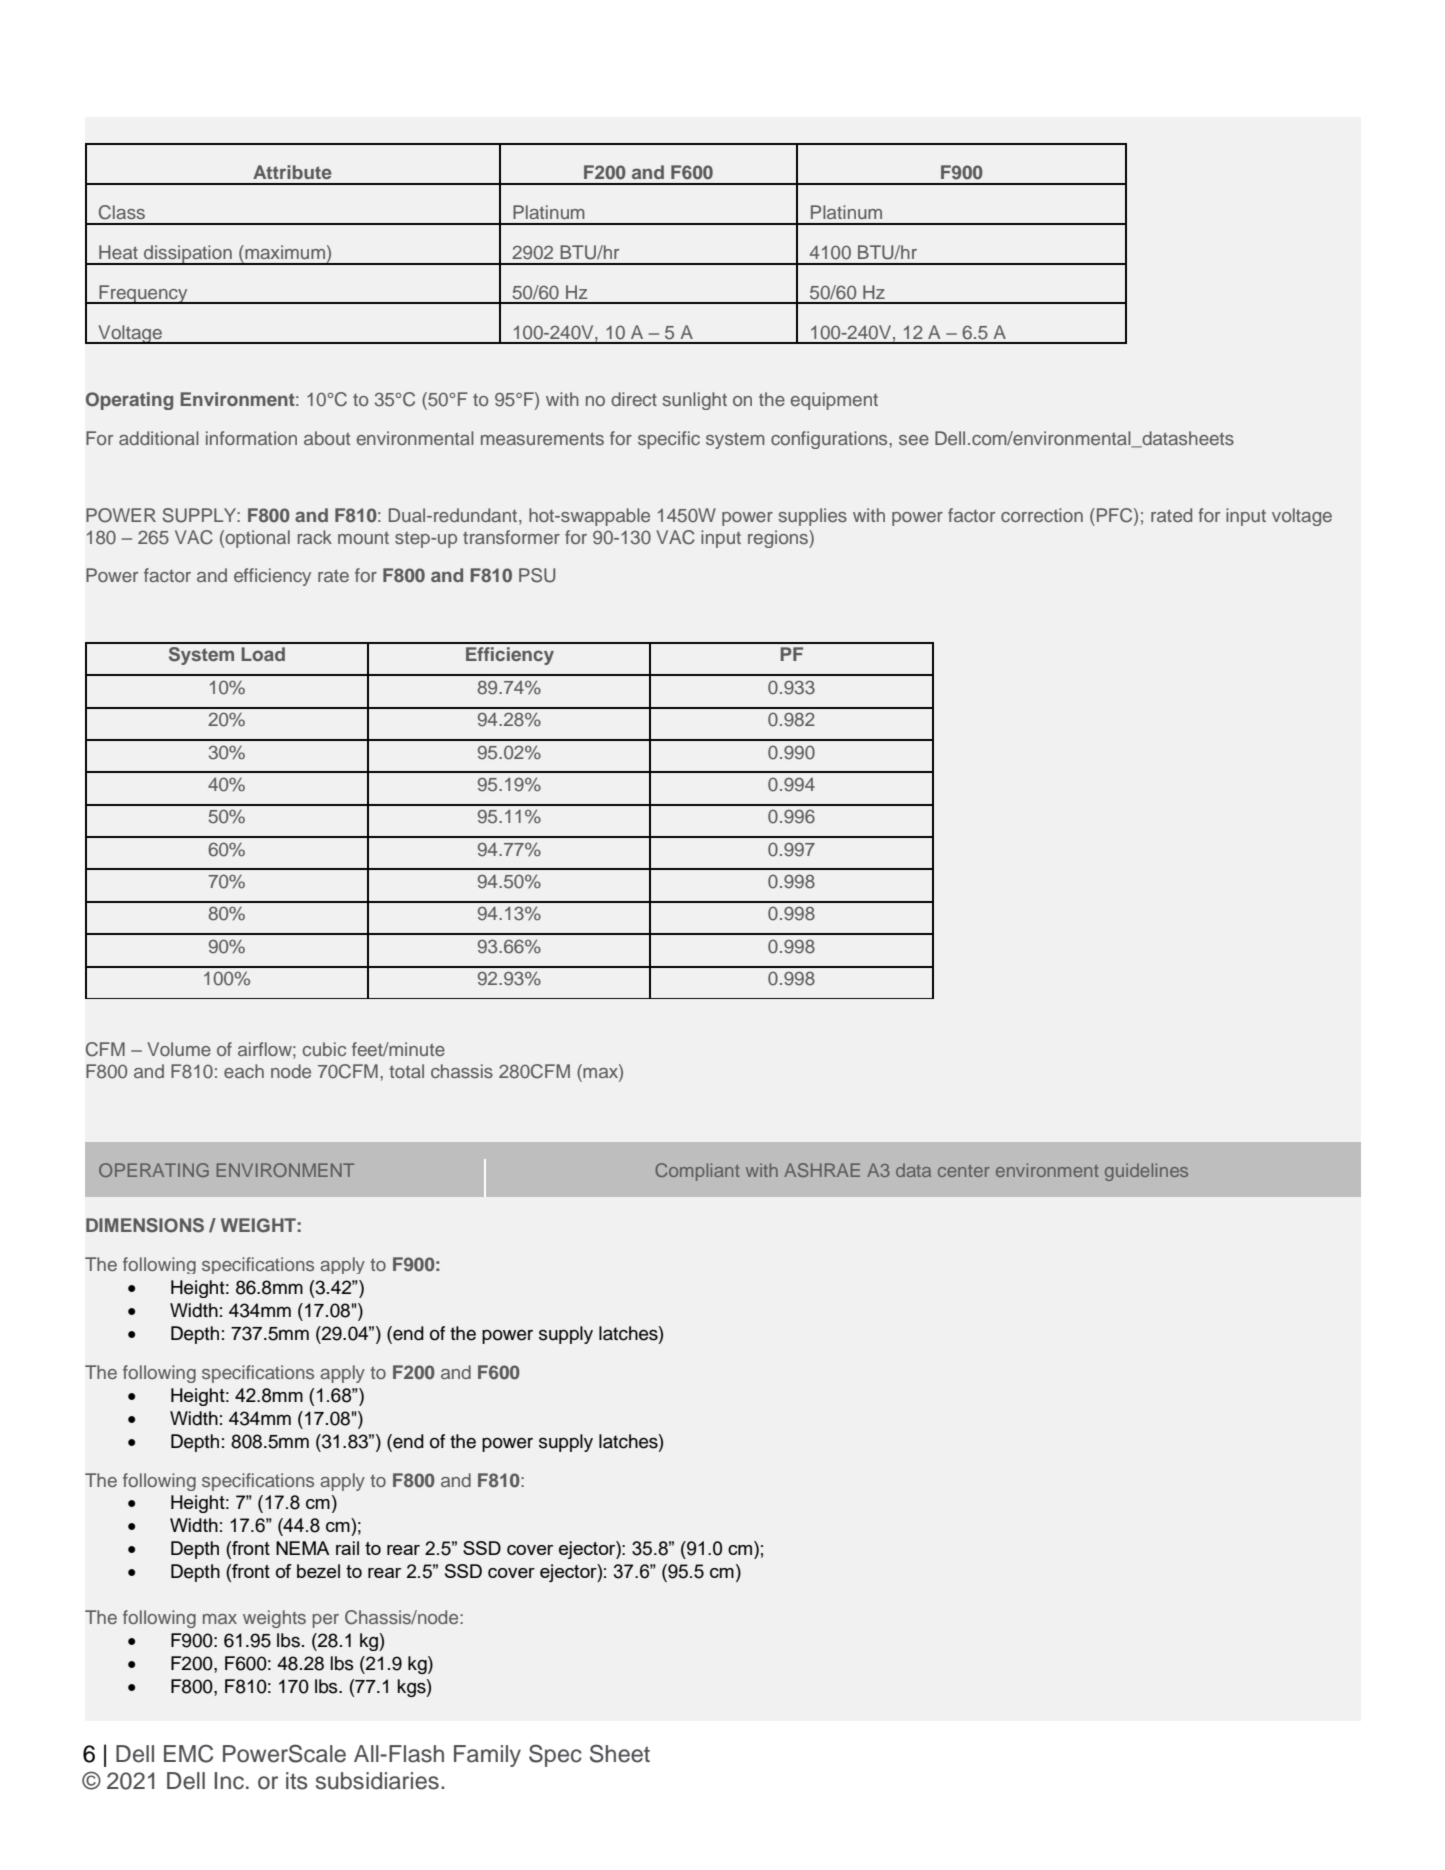  Describe the element at coordinates (347, 1548) in the image. I see `rail` at that location.
